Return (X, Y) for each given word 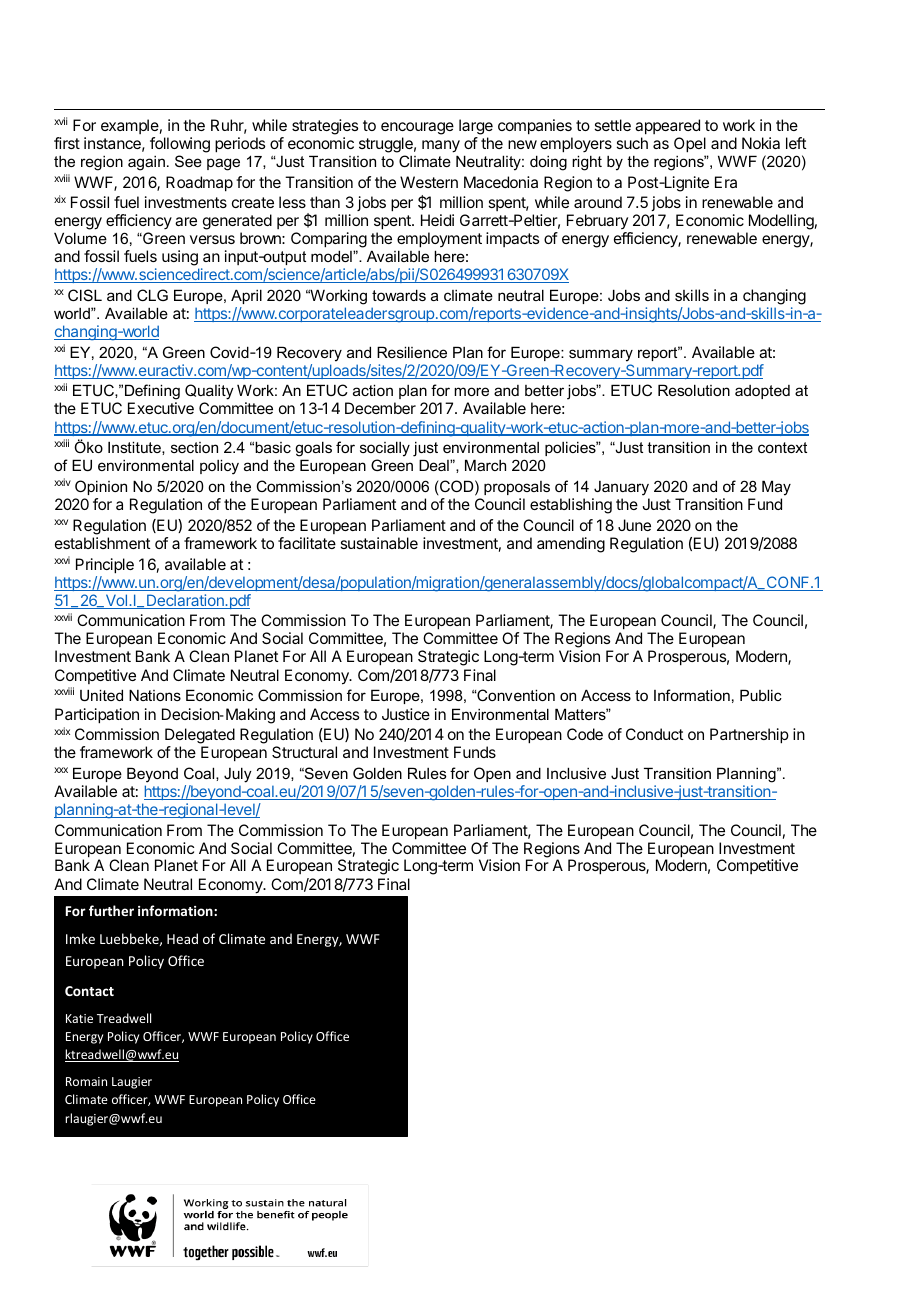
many (441, 146)
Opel (690, 145)
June (634, 525)
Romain (86, 1081)
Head (182, 938)
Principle (105, 566)
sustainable (379, 543)
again (146, 163)
